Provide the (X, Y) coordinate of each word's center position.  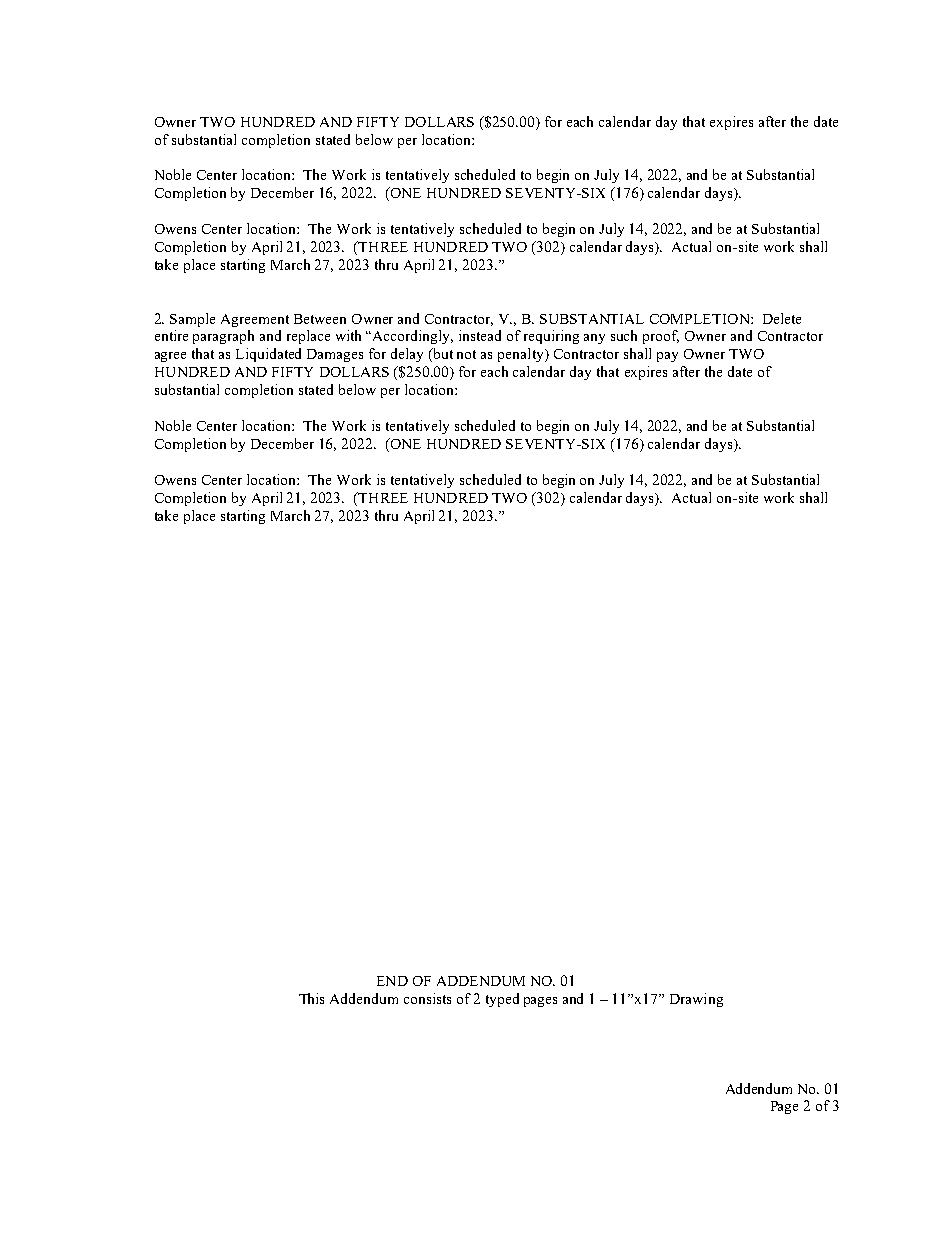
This (311, 998)
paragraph (223, 337)
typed (502, 1000)
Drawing (696, 1000)
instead (480, 335)
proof (661, 337)
